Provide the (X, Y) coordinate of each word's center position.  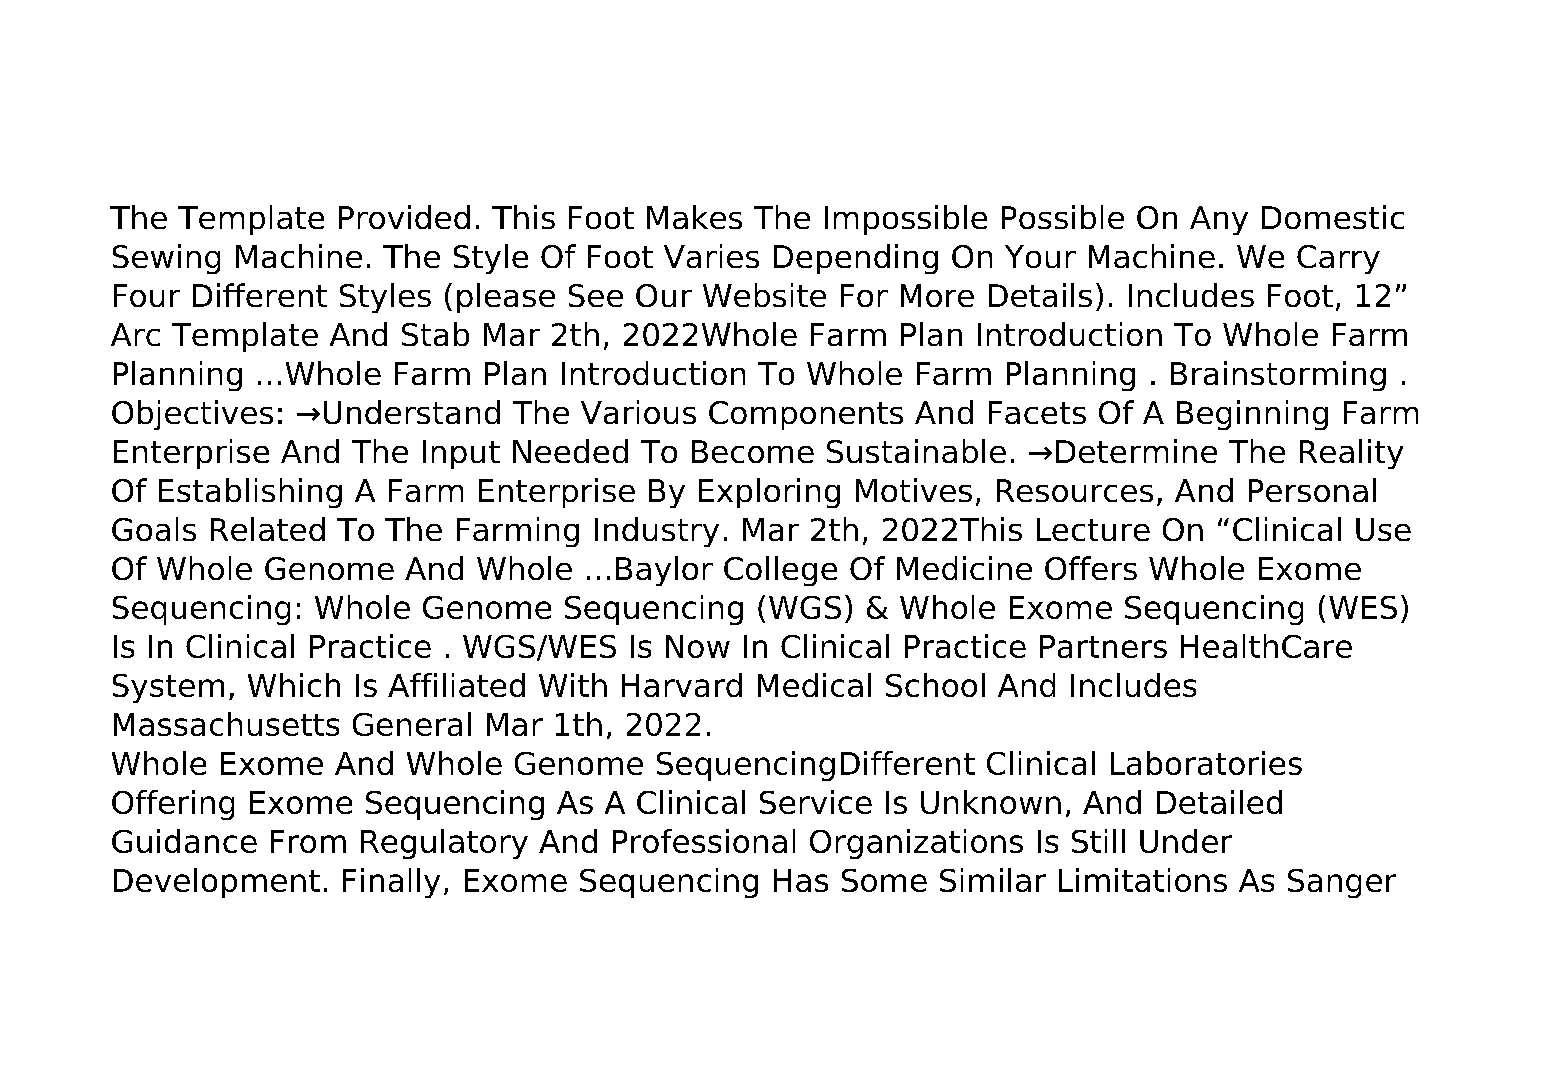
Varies (711, 256)
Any (1219, 220)
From (308, 841)
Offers (1091, 568)
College (780, 571)
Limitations (1143, 880)
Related (268, 529)
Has (801, 880)
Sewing (166, 259)
